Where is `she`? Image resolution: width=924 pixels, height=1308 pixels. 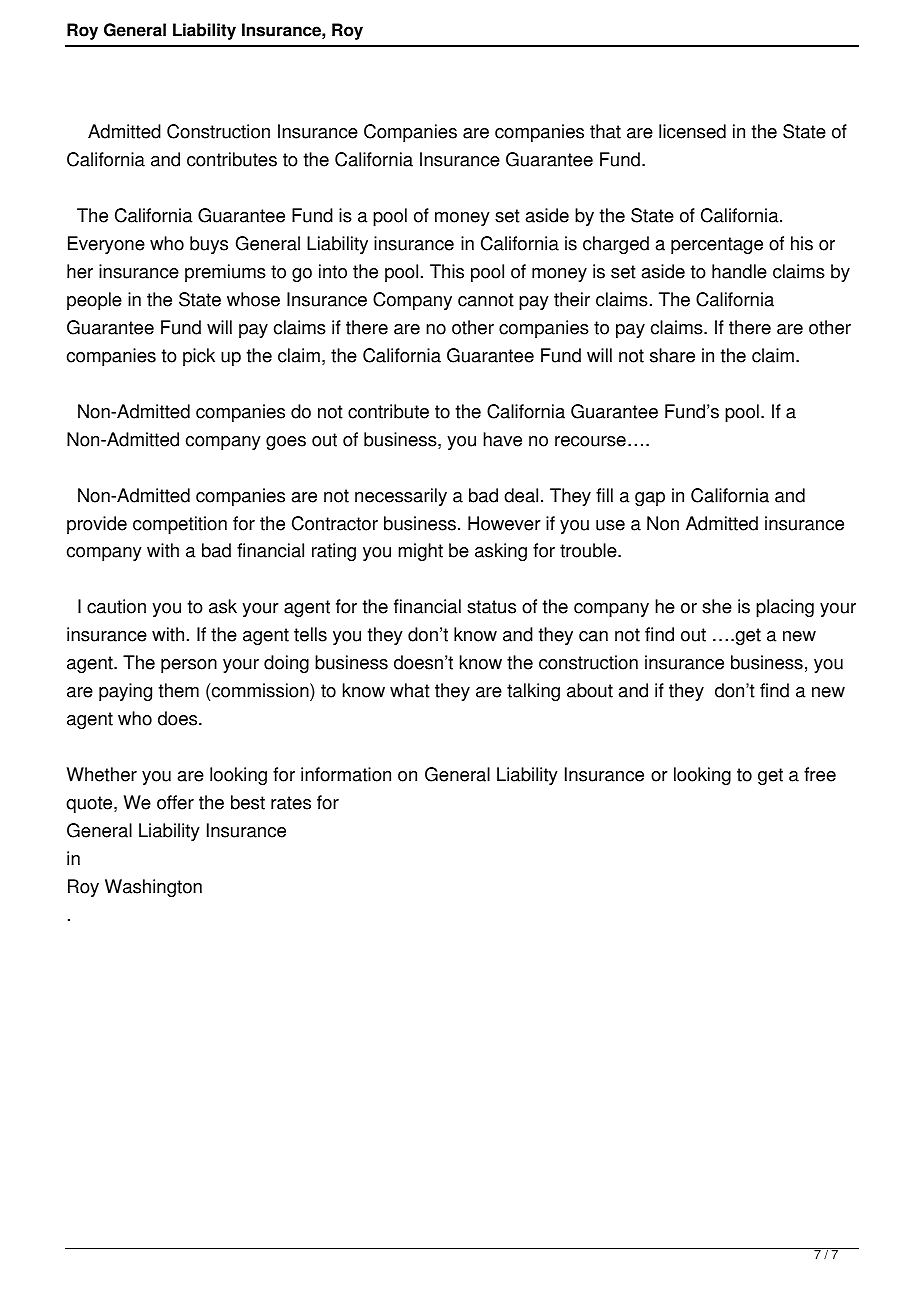 she is located at coordinates (717, 606).
